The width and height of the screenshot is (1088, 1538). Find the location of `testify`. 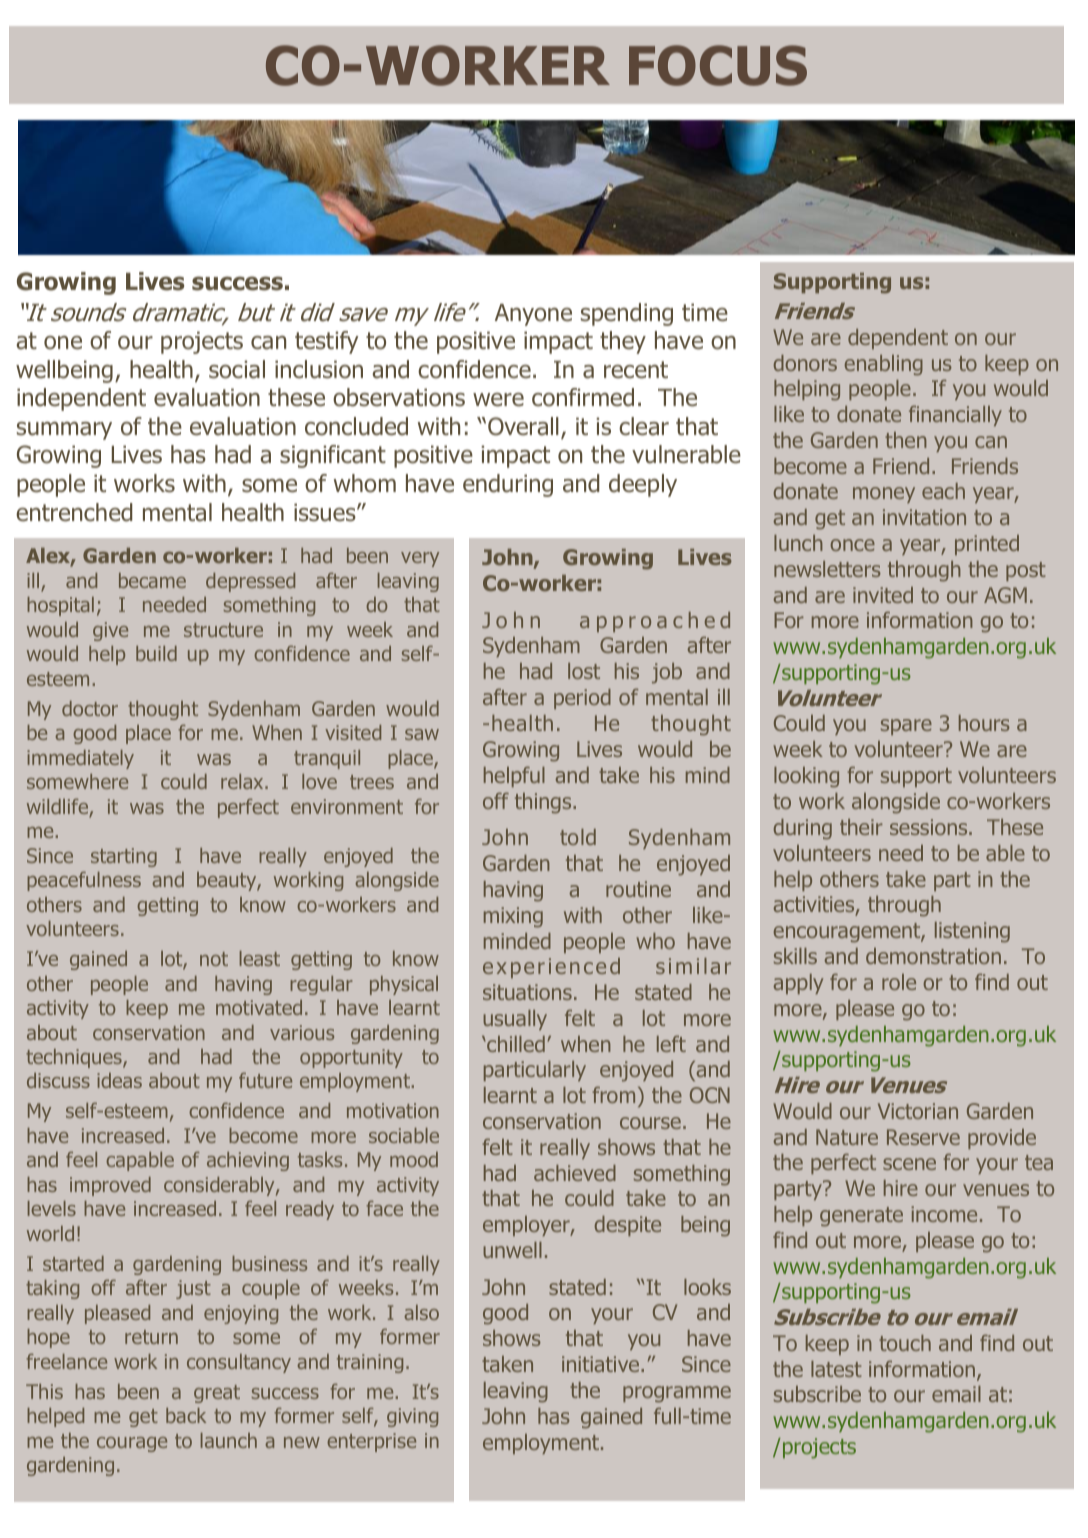

testify is located at coordinates (327, 342).
